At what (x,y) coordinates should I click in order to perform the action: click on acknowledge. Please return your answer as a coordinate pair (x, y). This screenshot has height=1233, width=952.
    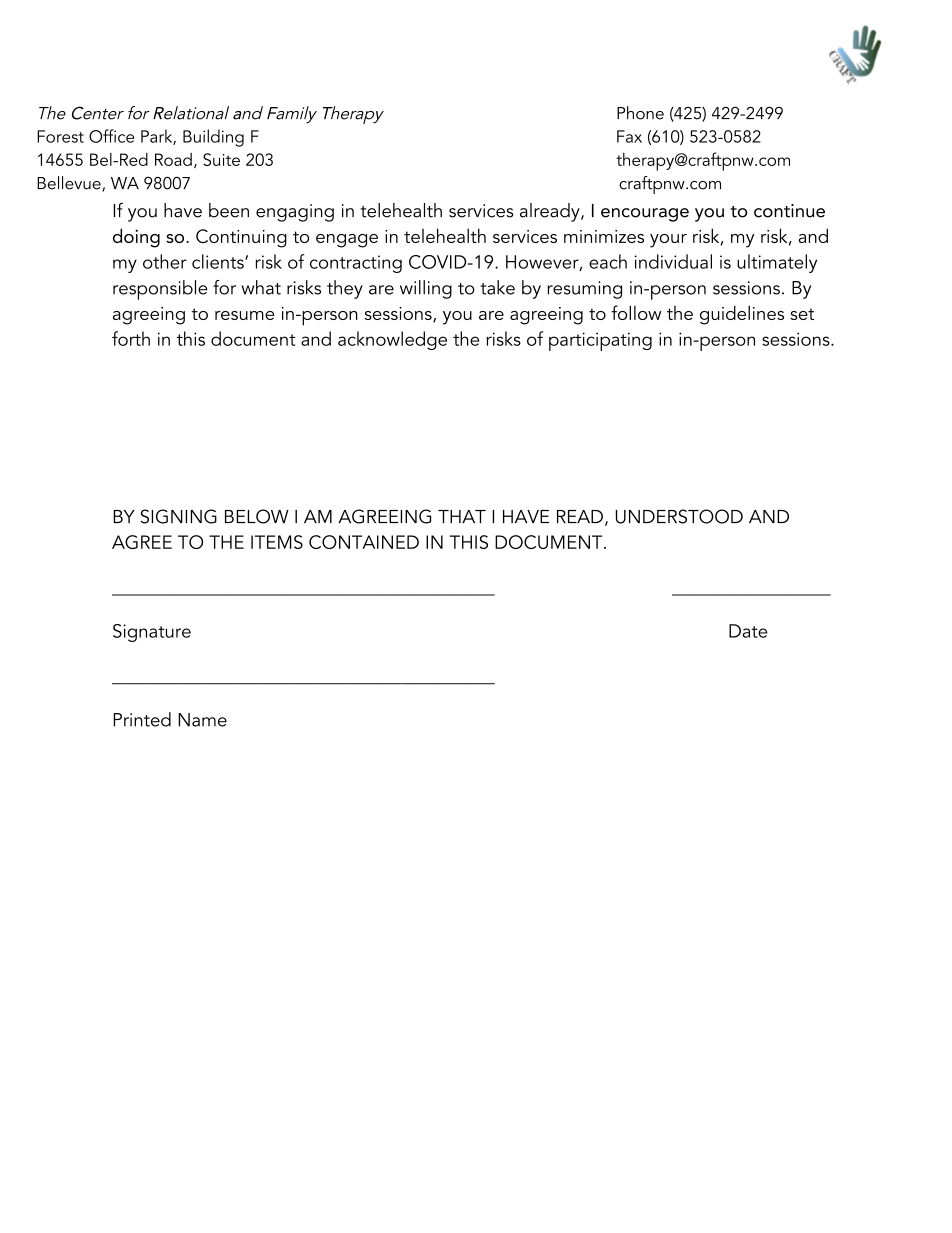
    Looking at the image, I should click on (392, 340).
